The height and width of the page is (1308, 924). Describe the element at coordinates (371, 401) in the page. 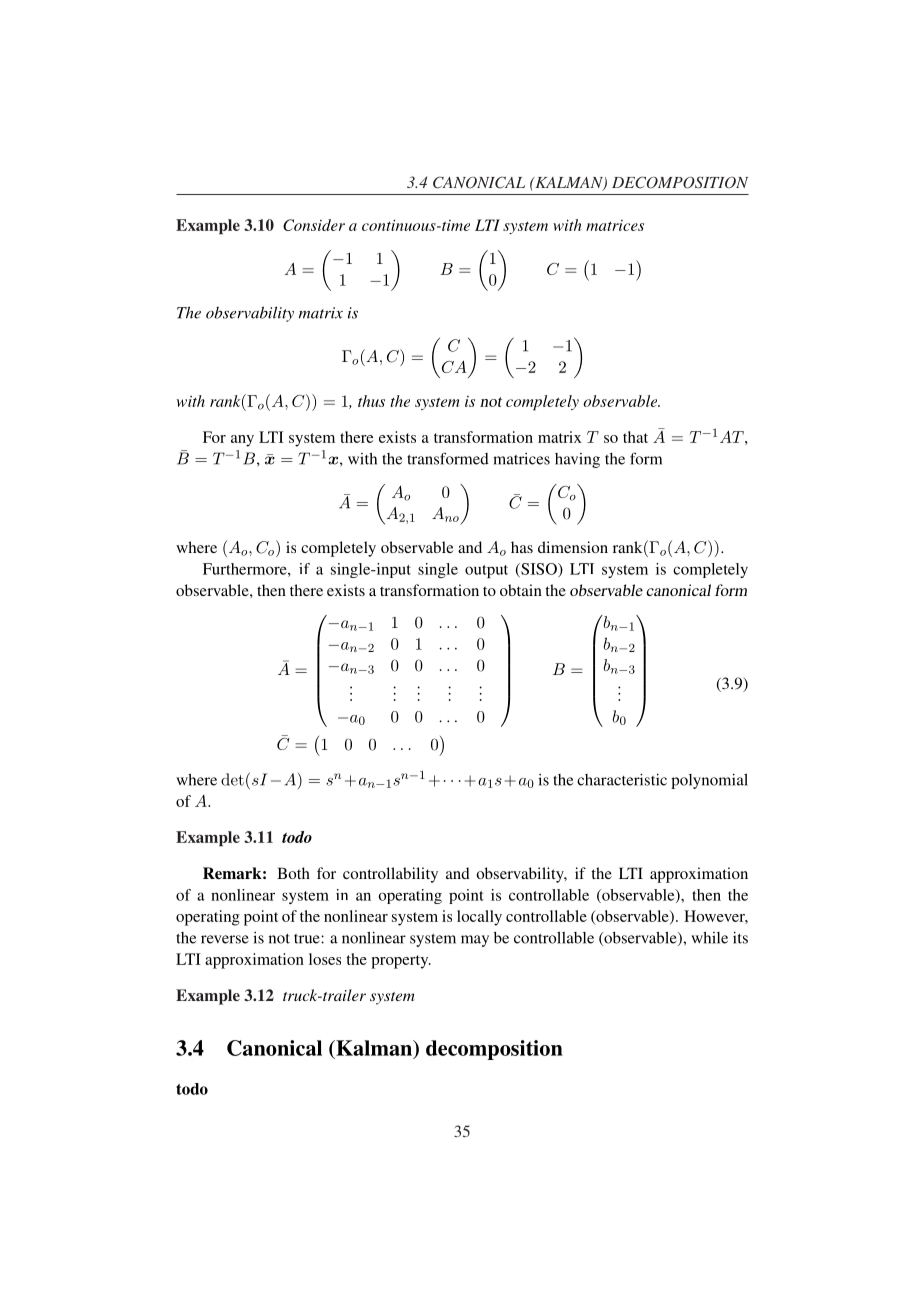

I see `thus` at that location.
